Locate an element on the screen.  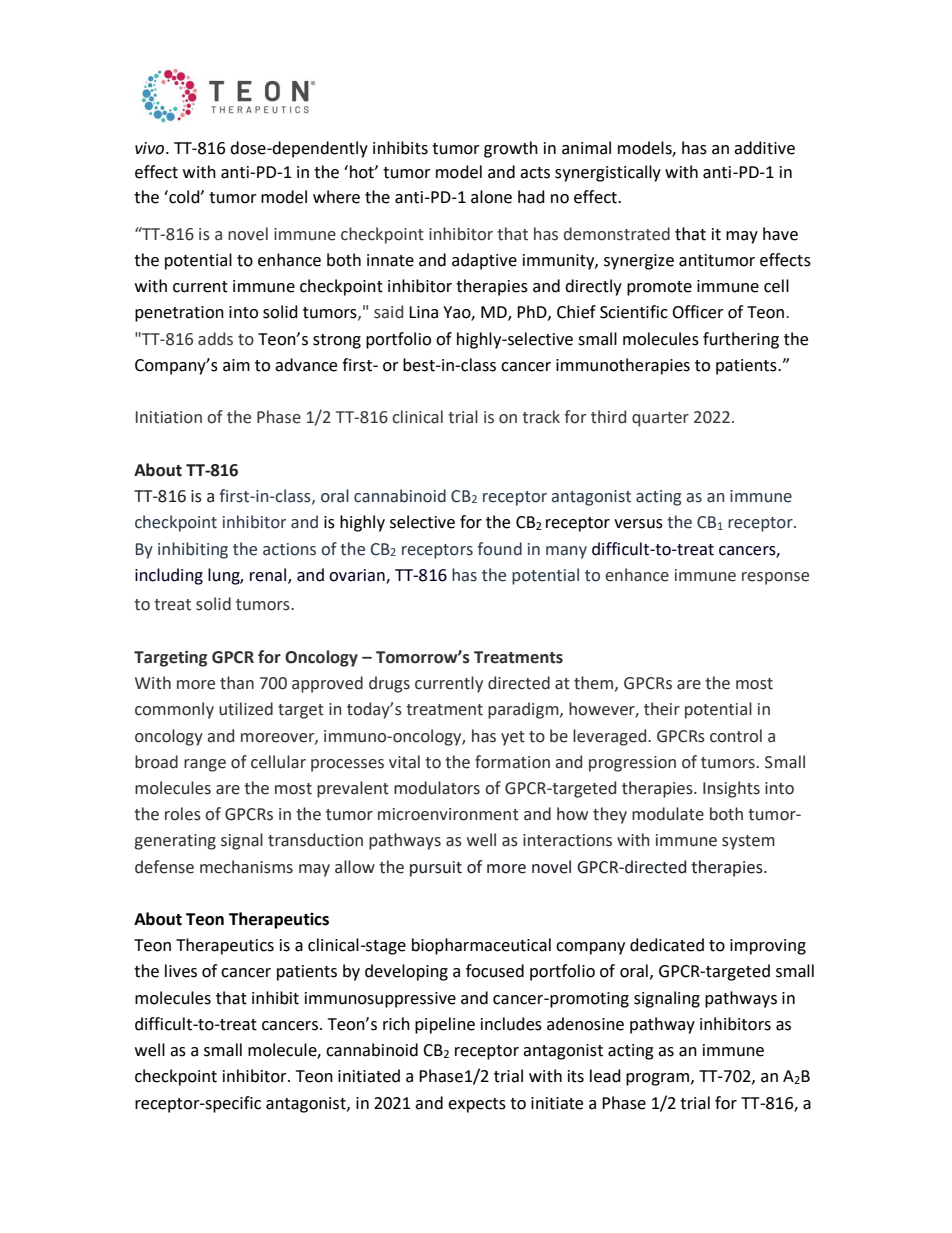
lives is located at coordinates (181, 971).
